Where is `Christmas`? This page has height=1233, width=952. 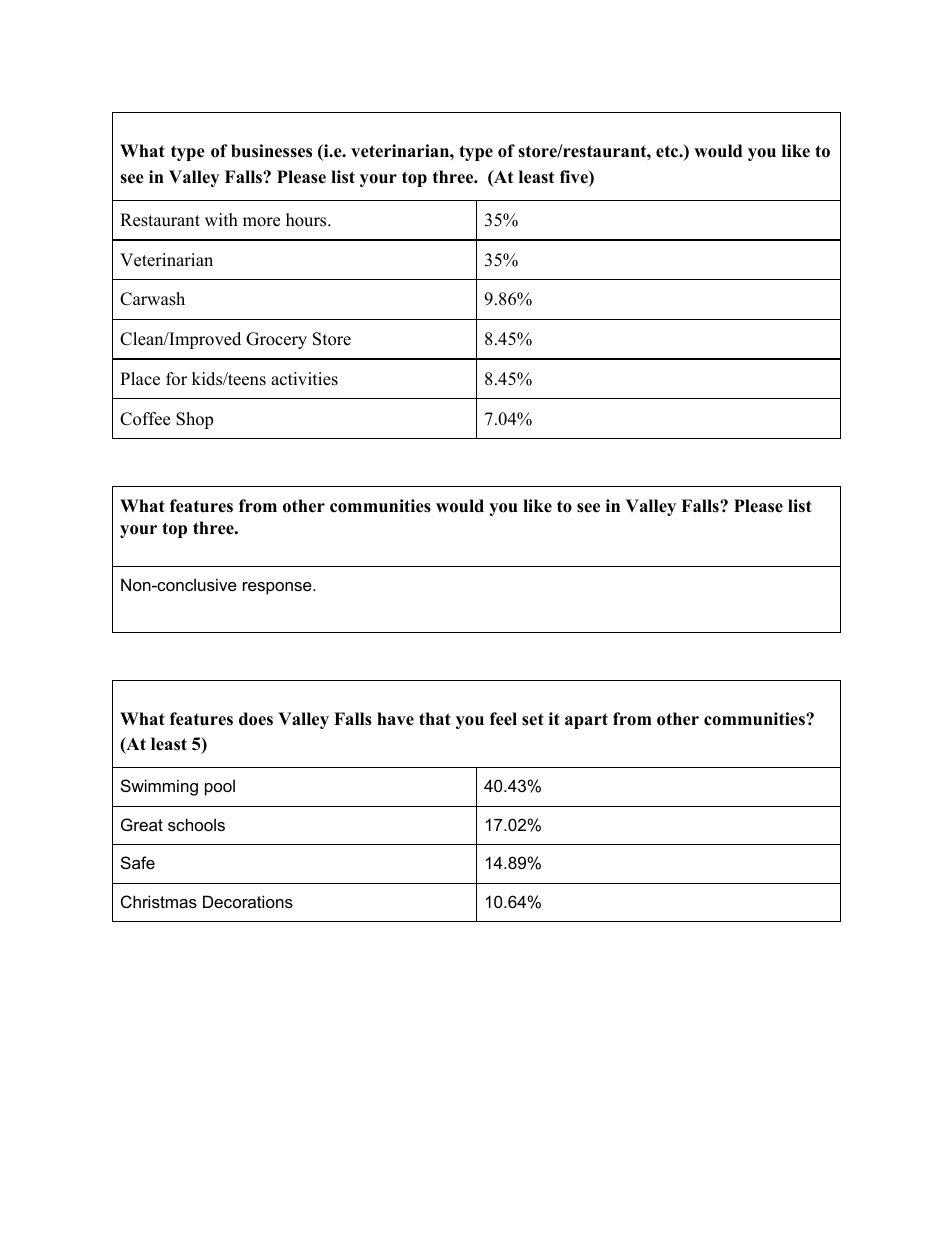
Christmas is located at coordinates (159, 901).
